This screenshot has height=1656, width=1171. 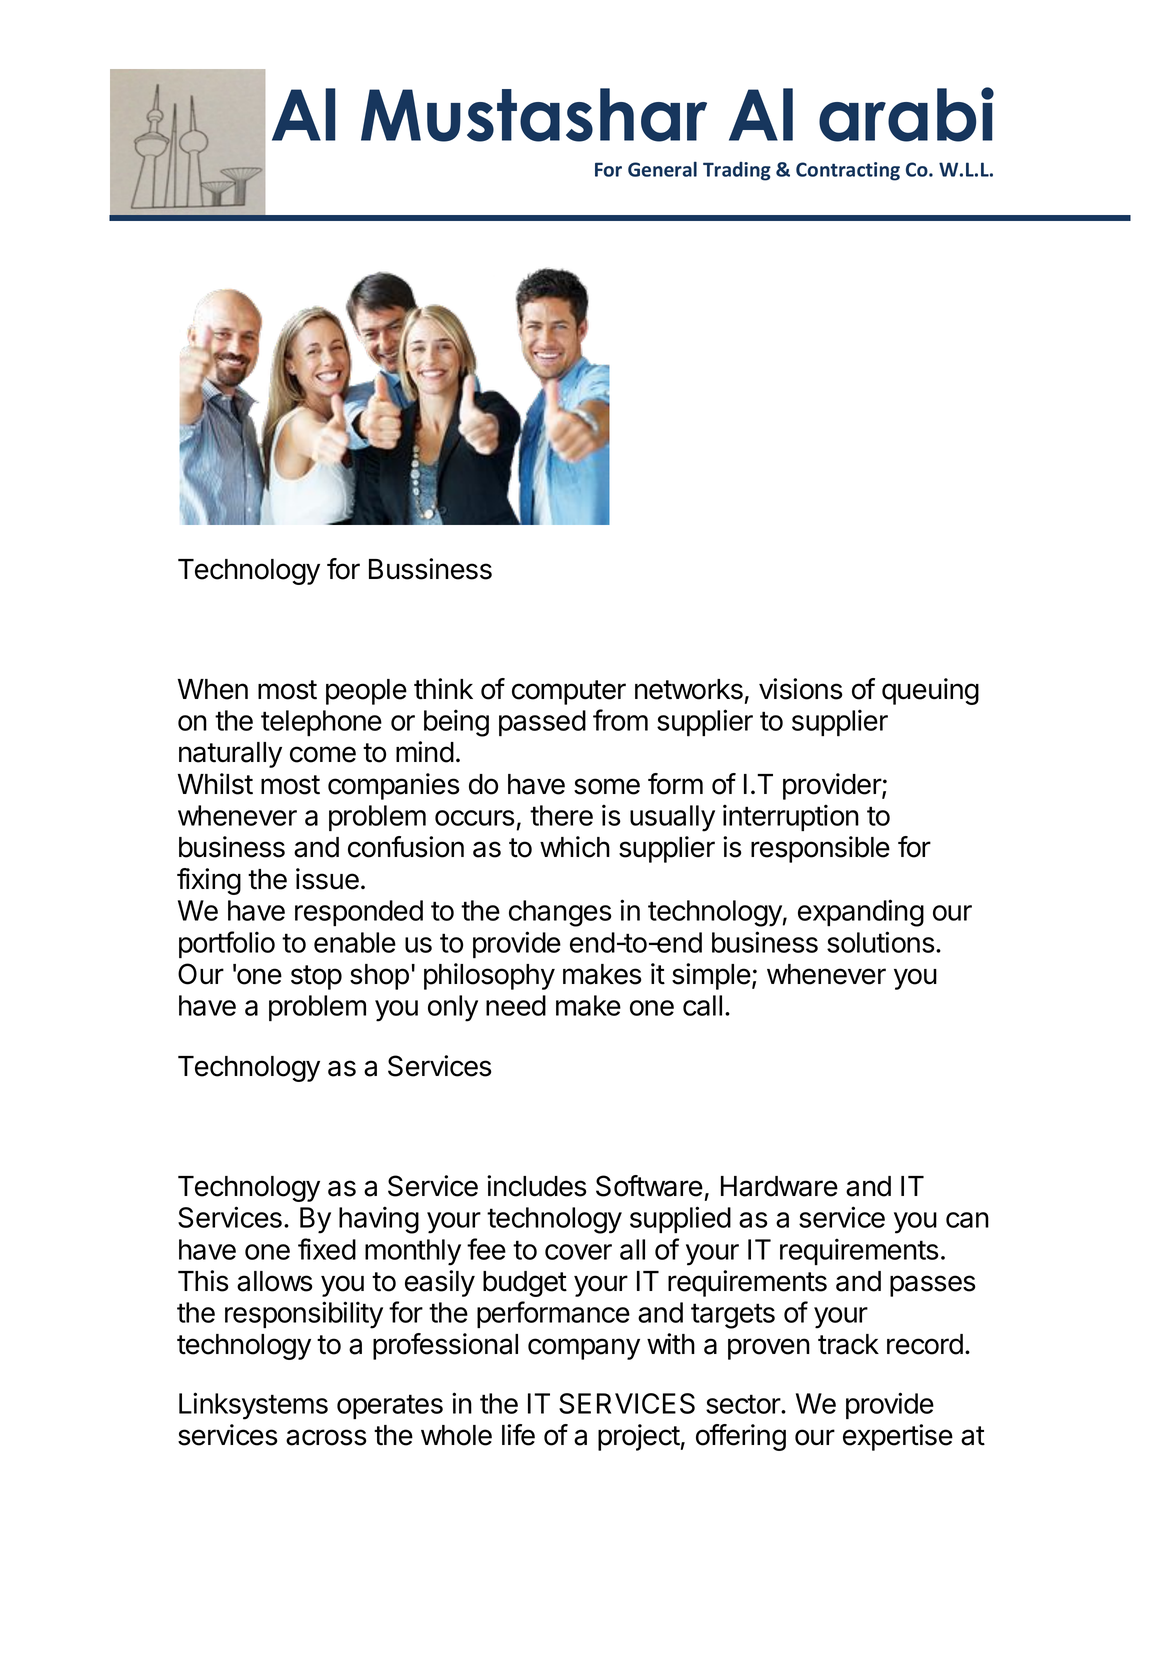 I want to click on interruption, so click(x=791, y=817).
